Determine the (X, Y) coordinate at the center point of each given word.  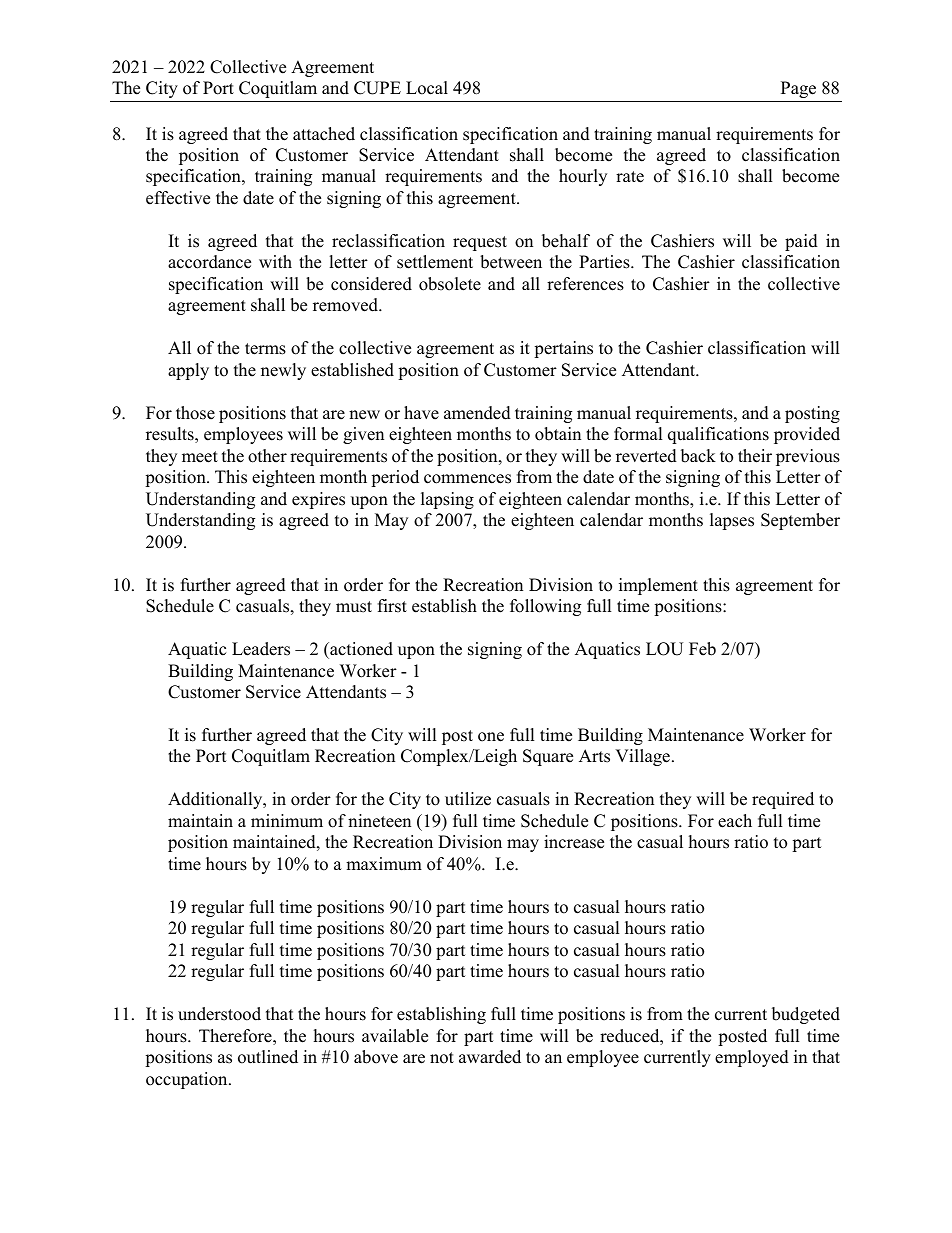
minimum (287, 821)
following (545, 607)
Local (427, 88)
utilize (468, 799)
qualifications (718, 435)
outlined (268, 1057)
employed (752, 1058)
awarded (490, 1057)
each (735, 821)
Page (798, 89)
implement (658, 586)
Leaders (261, 649)
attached (324, 134)
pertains (563, 349)
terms (265, 349)
